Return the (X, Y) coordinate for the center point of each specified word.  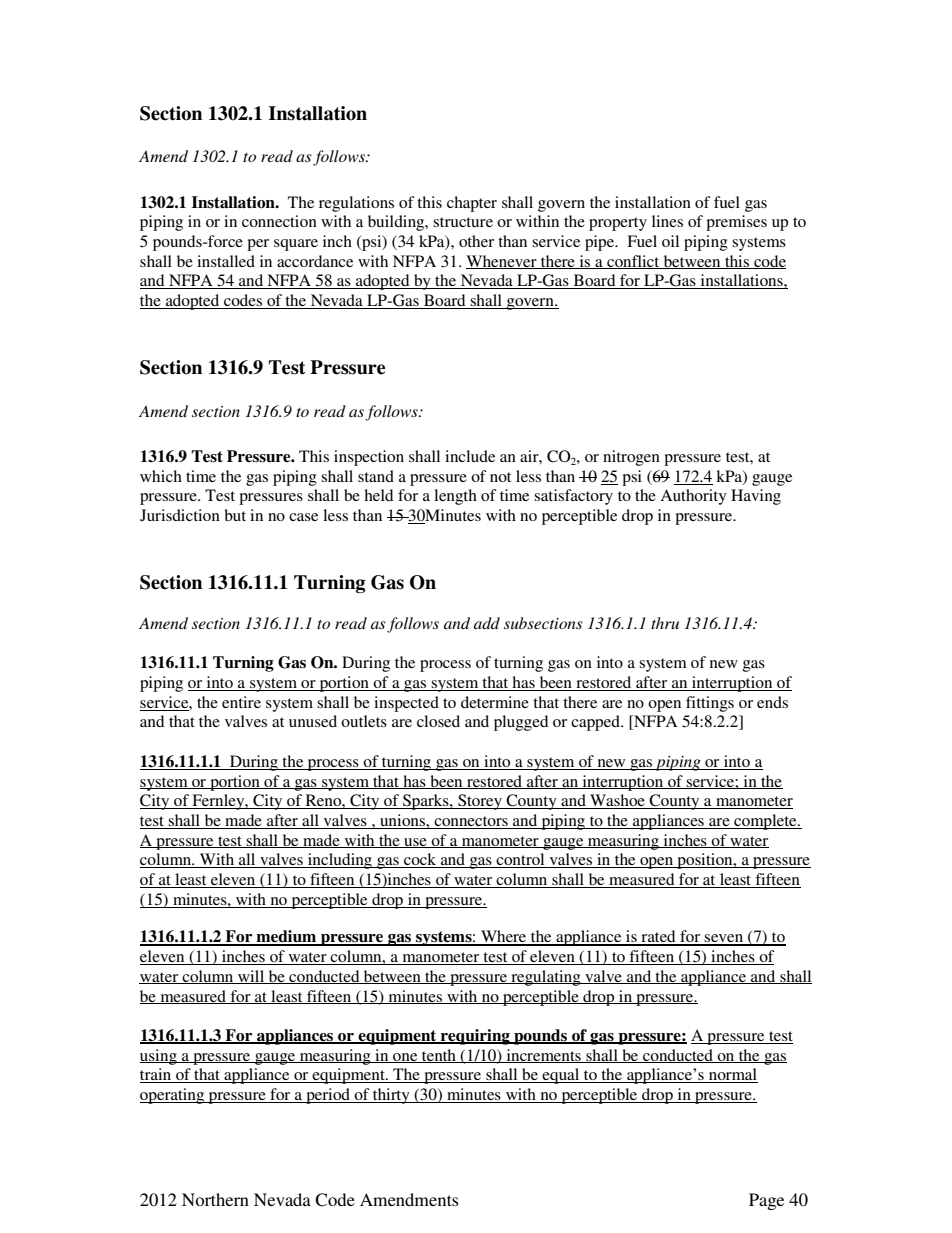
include (470, 456)
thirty (391, 1096)
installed (226, 261)
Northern (215, 1199)
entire (241, 702)
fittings (710, 704)
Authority (693, 497)
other (476, 241)
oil (670, 241)
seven (724, 939)
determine (495, 702)
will (251, 977)
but (235, 515)
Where (504, 937)
